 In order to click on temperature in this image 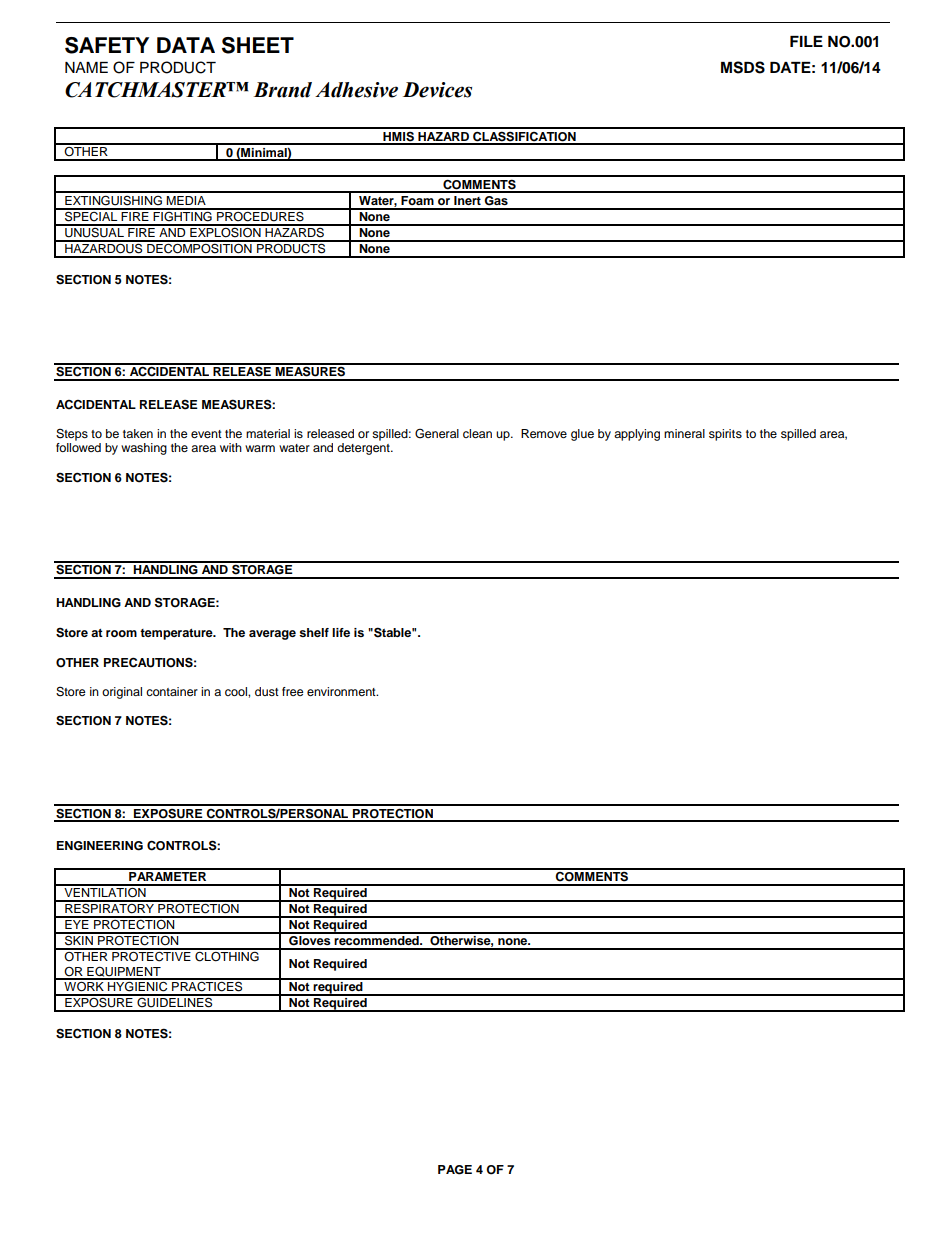, I will do `click(177, 634)`.
